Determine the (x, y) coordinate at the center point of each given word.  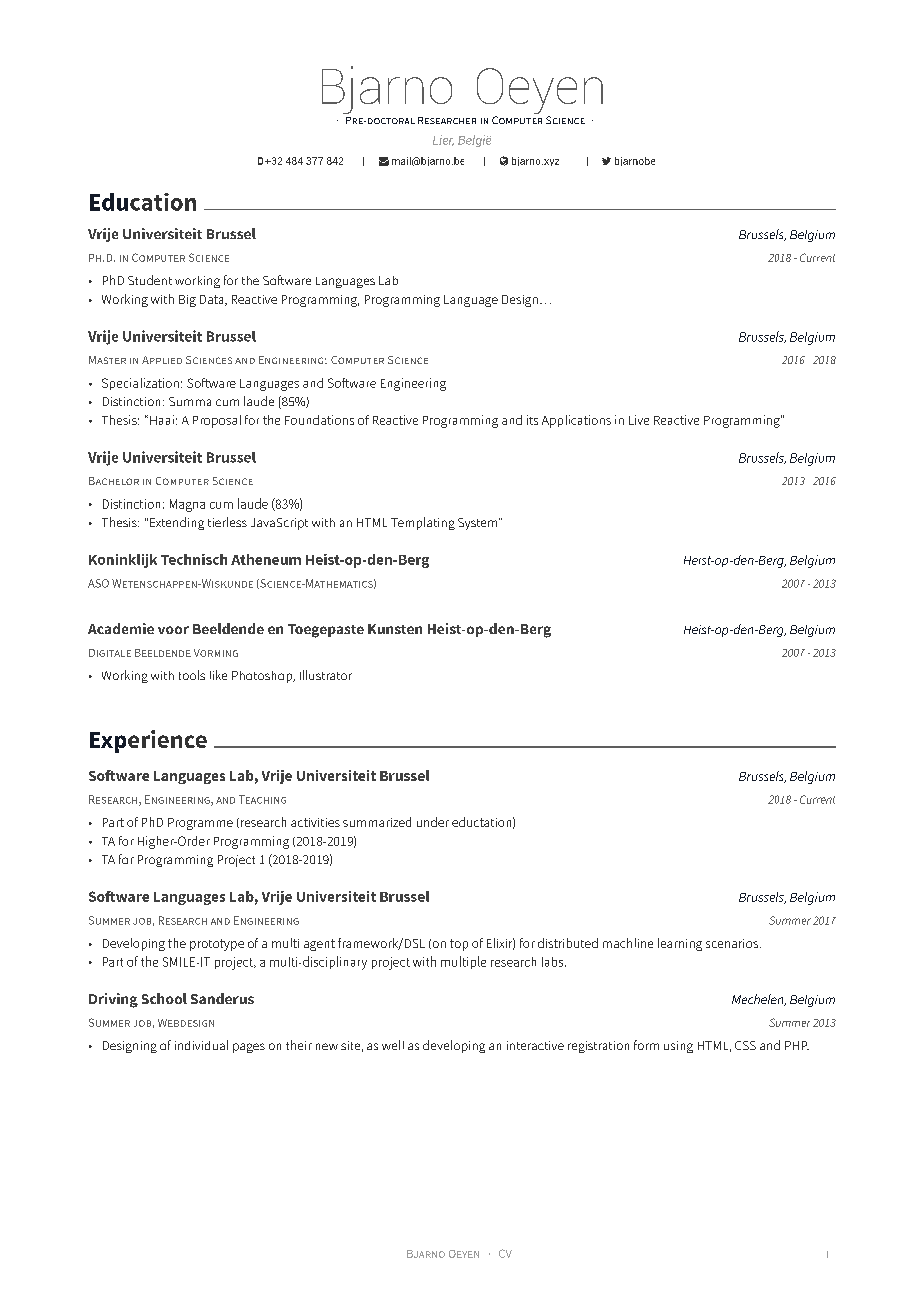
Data (213, 300)
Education (143, 202)
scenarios (733, 943)
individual (201, 1045)
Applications (576, 421)
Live (639, 420)
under (433, 822)
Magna (187, 505)
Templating (423, 523)
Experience (148, 741)
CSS (745, 1045)
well (393, 1045)
